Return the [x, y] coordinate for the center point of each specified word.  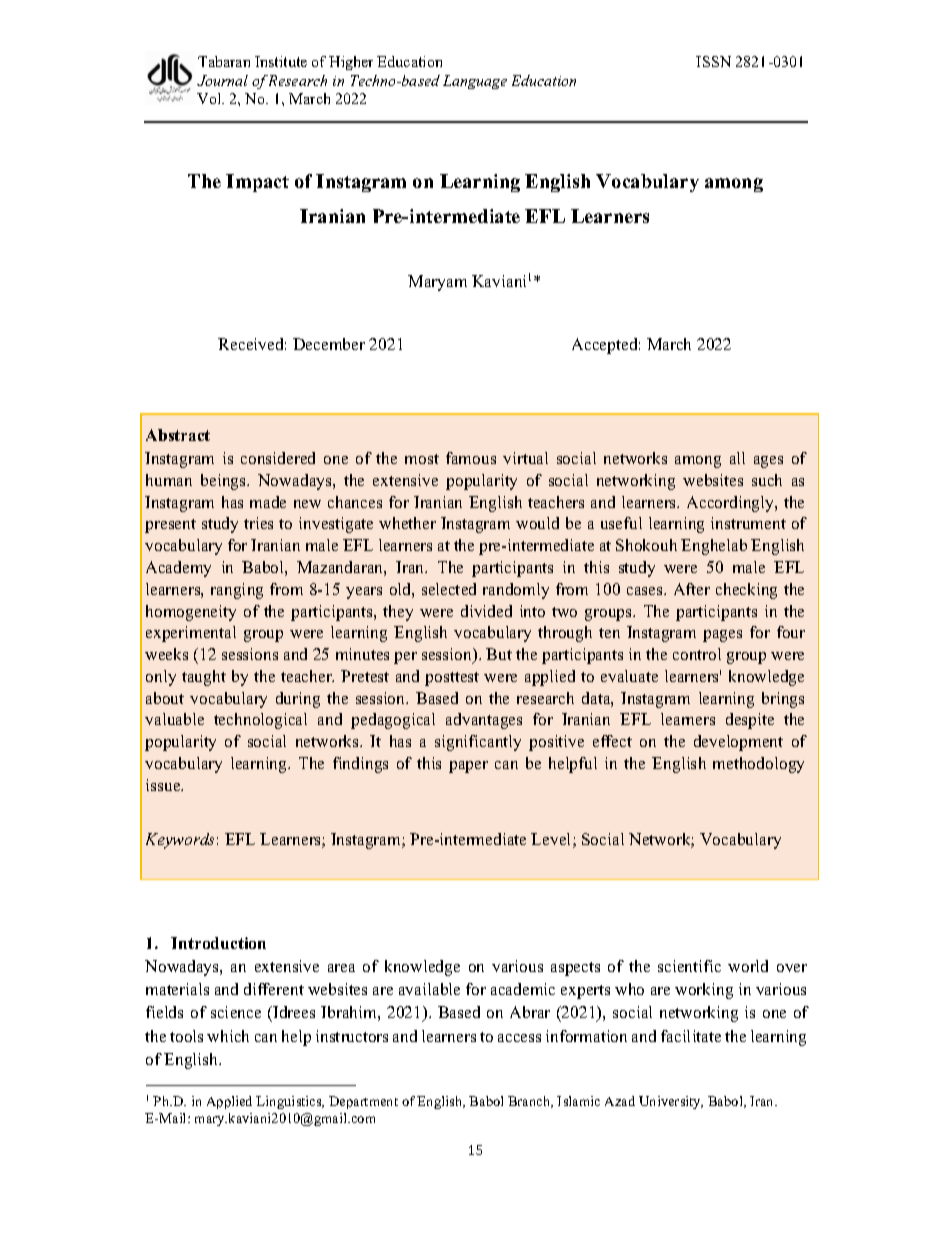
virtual [525, 458]
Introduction [218, 943]
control [697, 654]
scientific [689, 966]
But [499, 654]
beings [224, 482]
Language [475, 82]
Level [552, 840]
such [767, 480]
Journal [222, 80]
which [228, 1036]
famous [471, 458]
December [329, 344]
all [737, 458]
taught [204, 678]
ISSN [713, 61]
